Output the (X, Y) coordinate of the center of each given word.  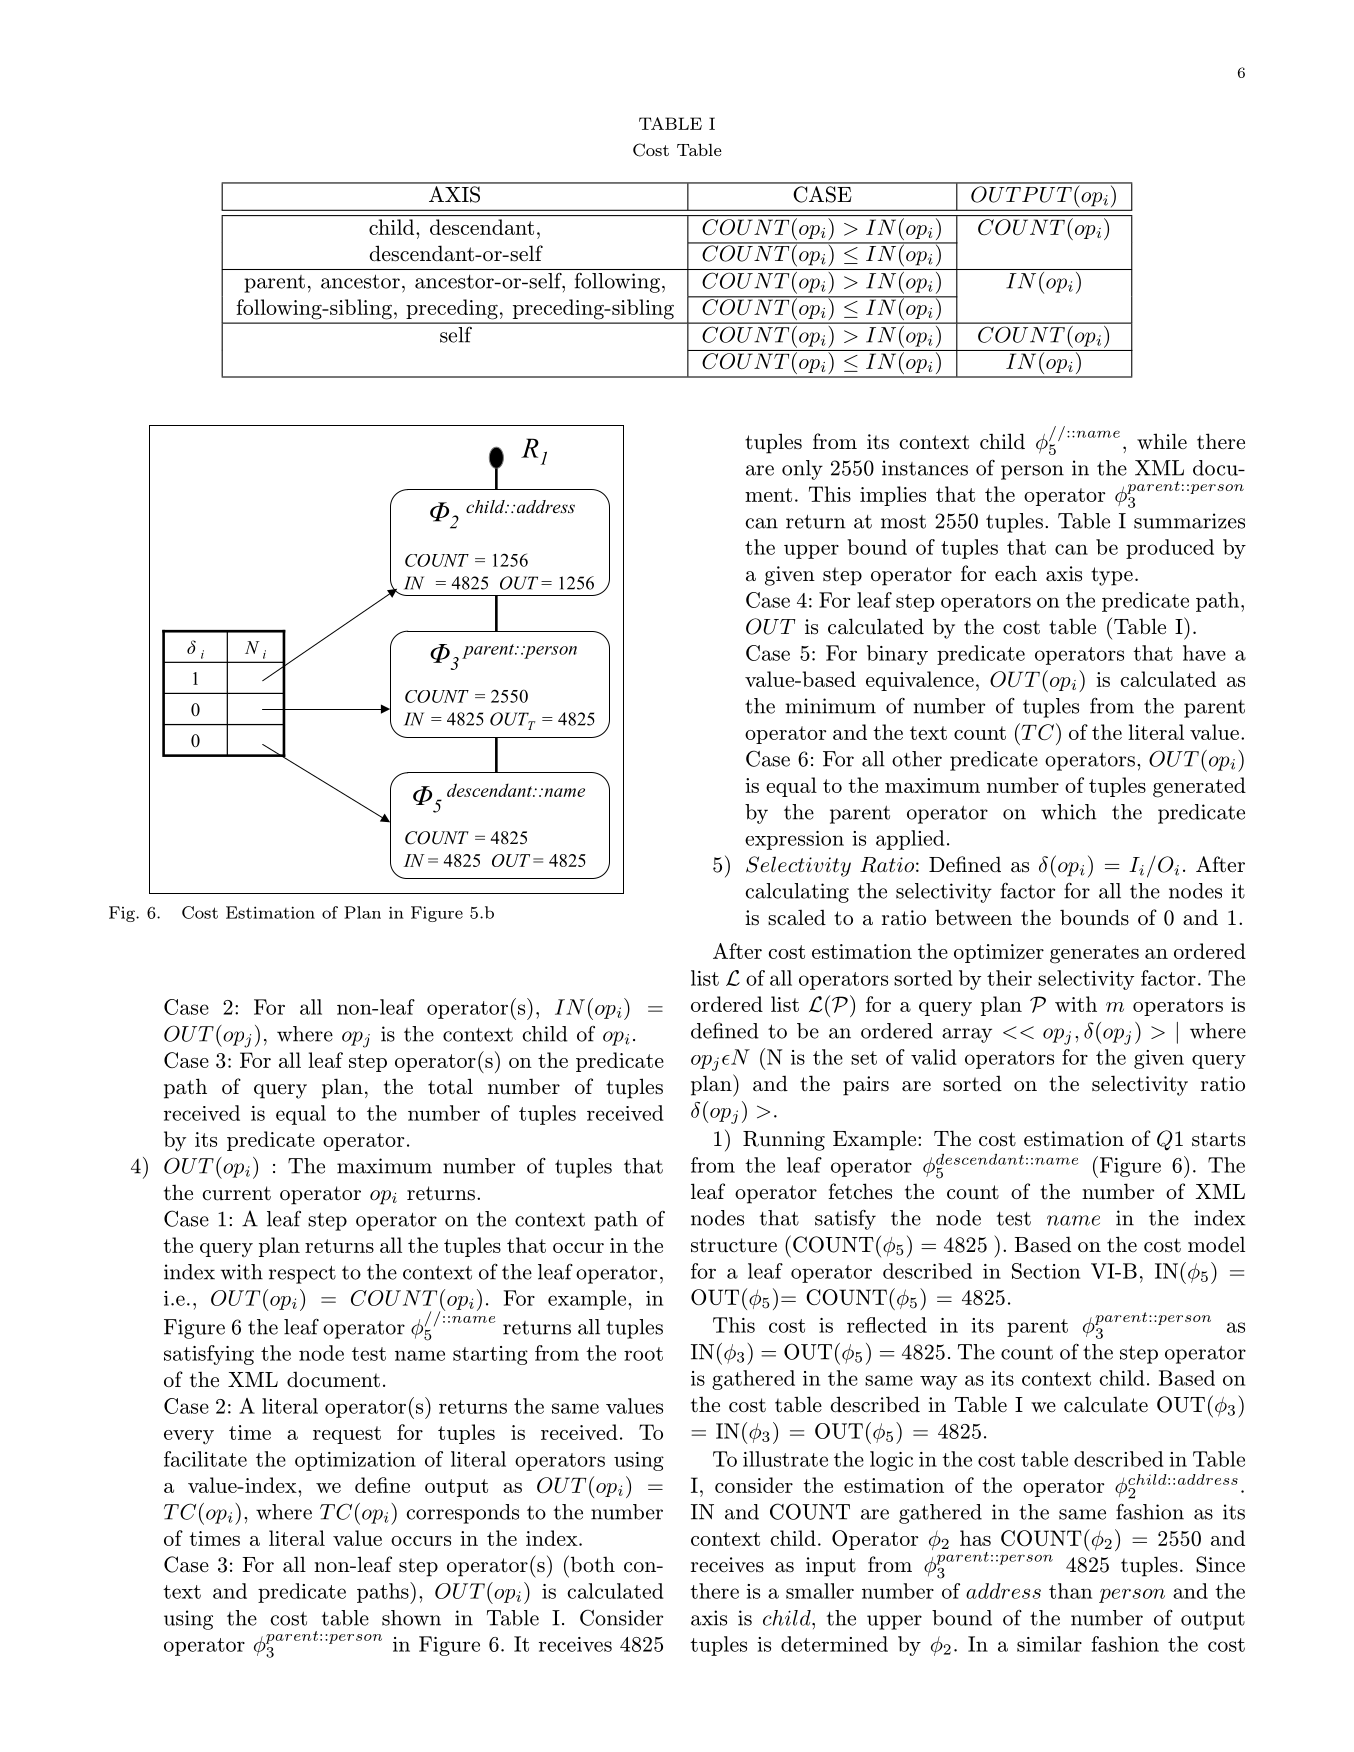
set (864, 1058)
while (1162, 441)
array (967, 1035)
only (802, 470)
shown (411, 1618)
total (450, 1086)
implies (893, 496)
